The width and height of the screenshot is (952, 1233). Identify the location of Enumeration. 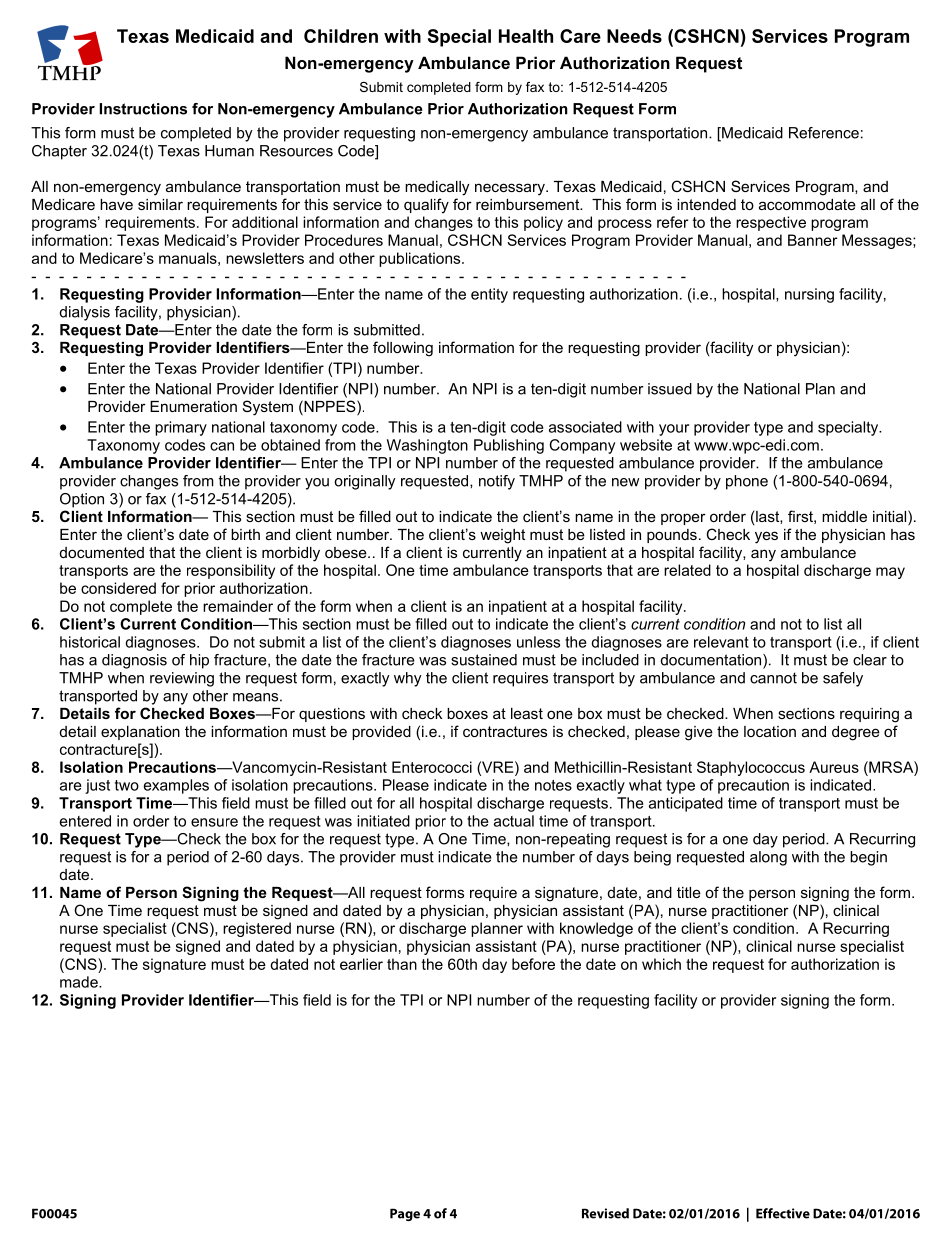
(193, 406).
